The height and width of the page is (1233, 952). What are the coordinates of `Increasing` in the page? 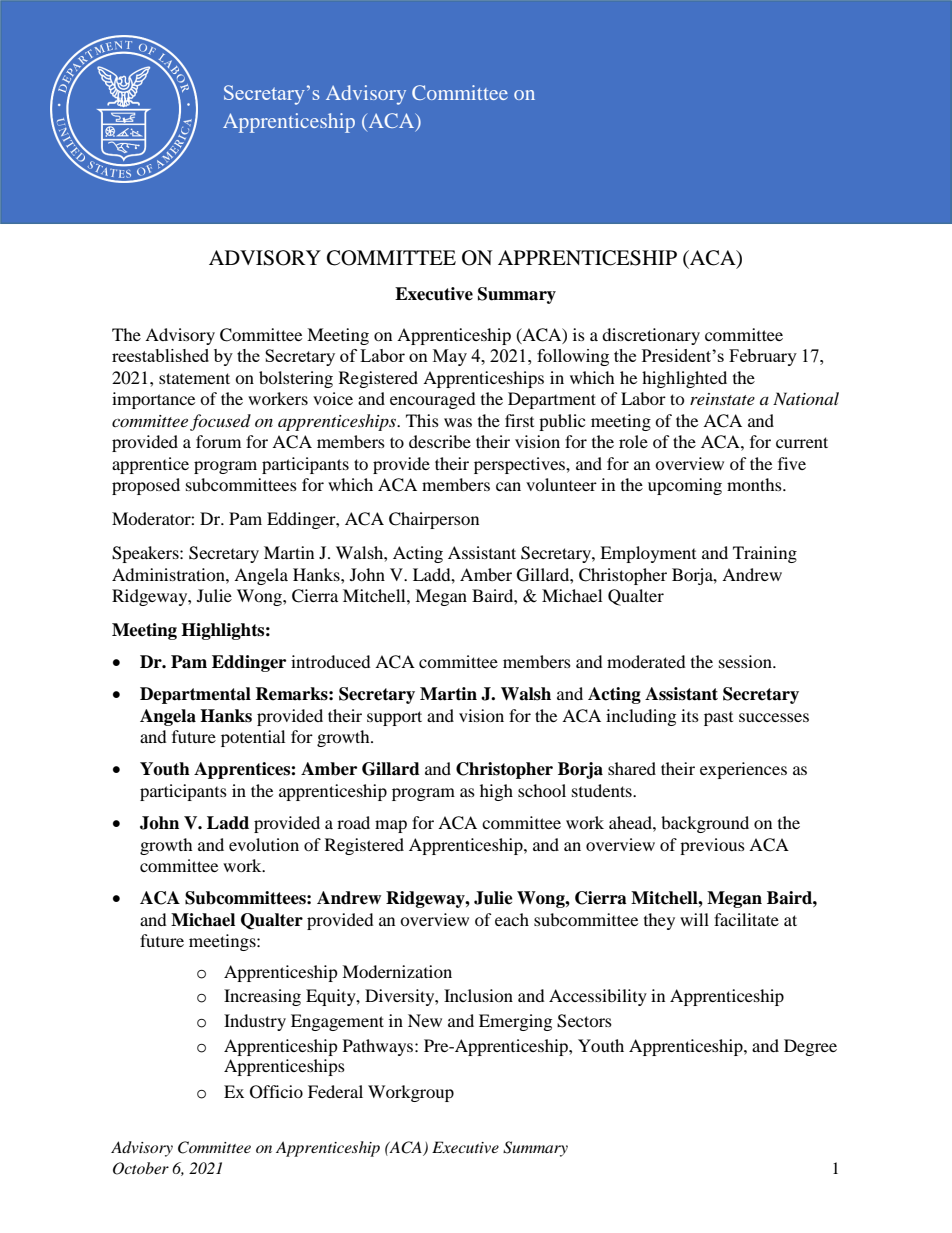 It's located at (262, 997).
